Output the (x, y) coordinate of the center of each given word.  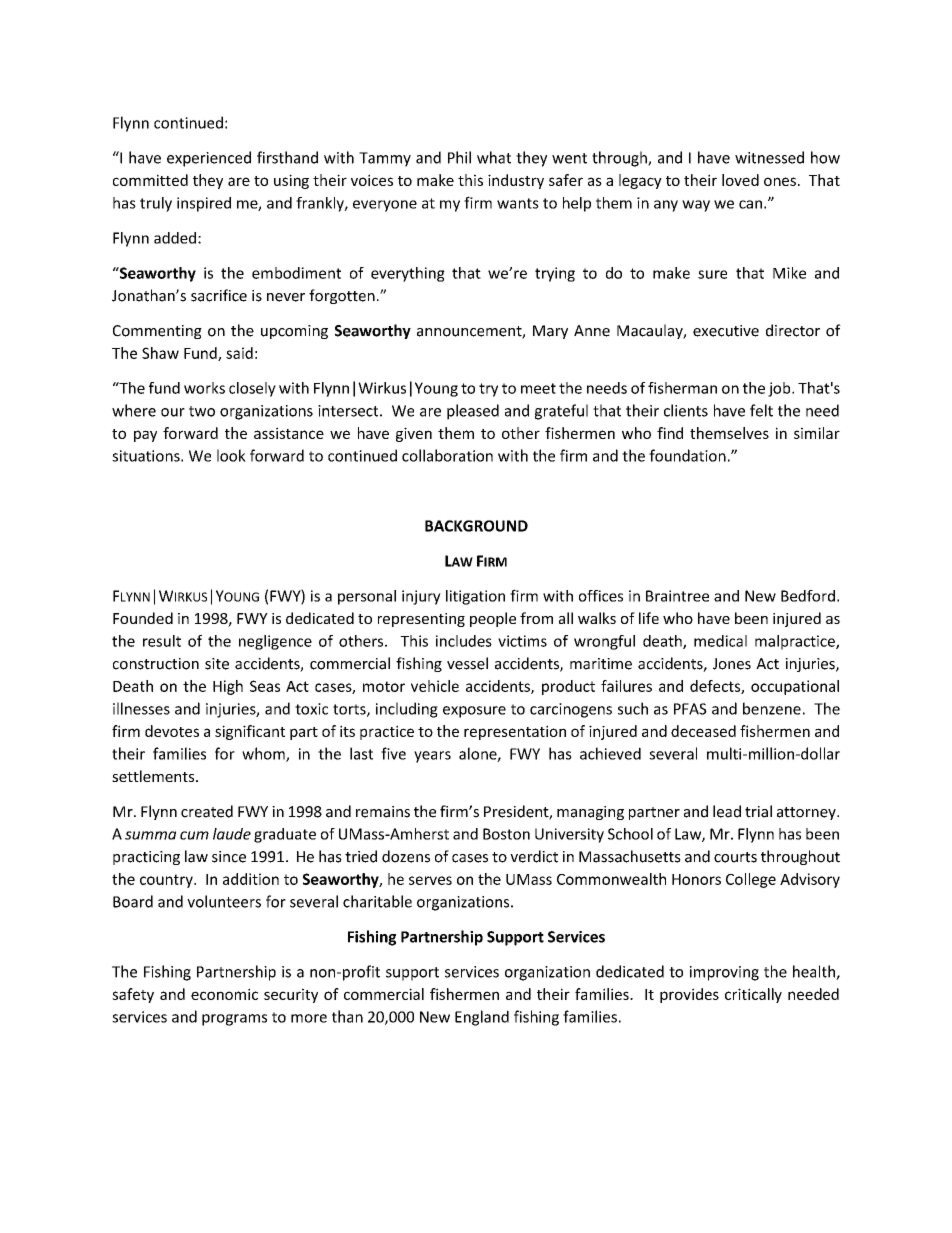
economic (224, 994)
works (204, 388)
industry (516, 181)
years (432, 757)
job (780, 389)
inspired (204, 204)
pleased (473, 412)
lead (727, 811)
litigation (475, 597)
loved (740, 180)
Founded (143, 618)
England (482, 1018)
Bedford (808, 596)
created (207, 811)
